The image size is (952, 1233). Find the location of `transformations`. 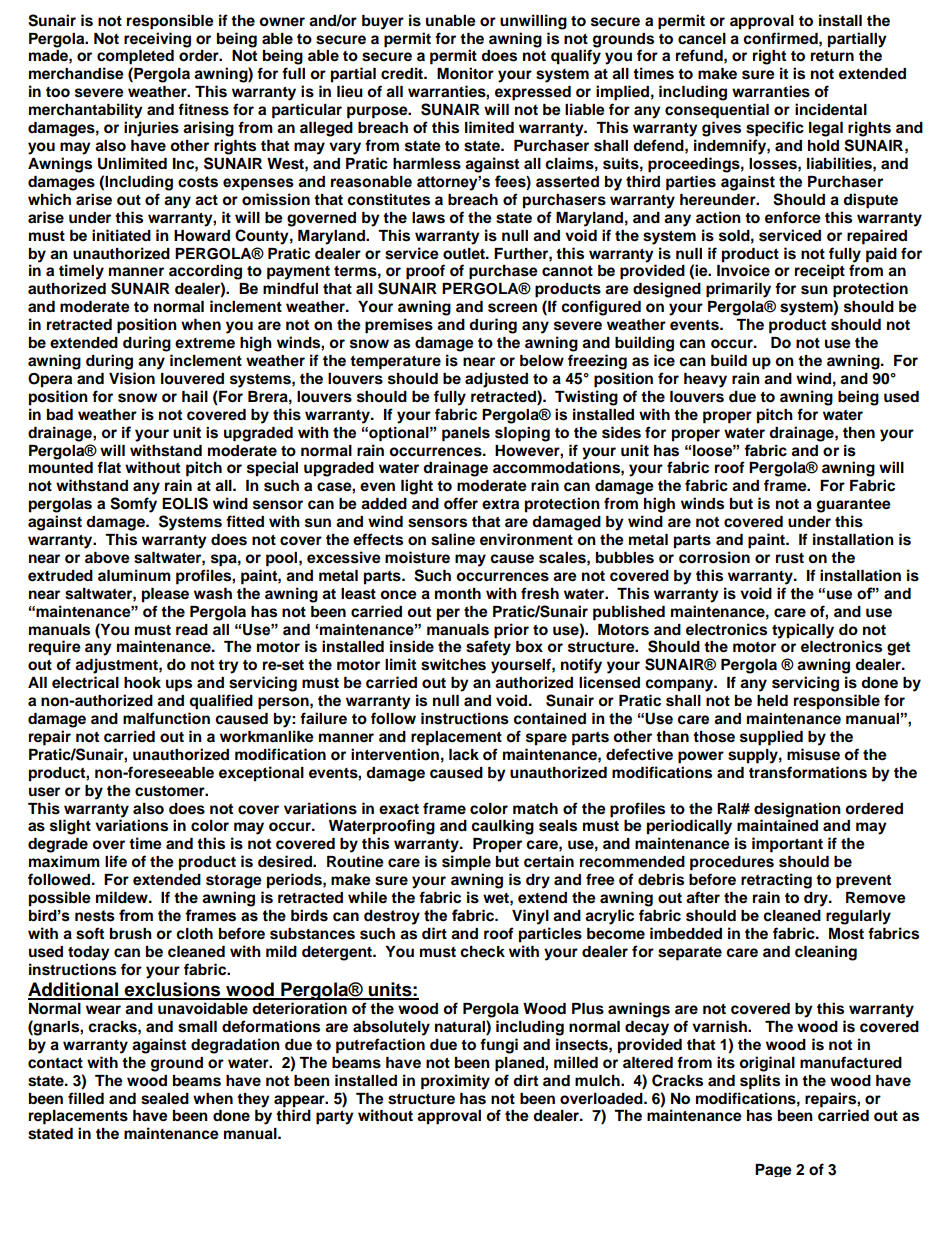

transformations is located at coordinates (808, 772).
